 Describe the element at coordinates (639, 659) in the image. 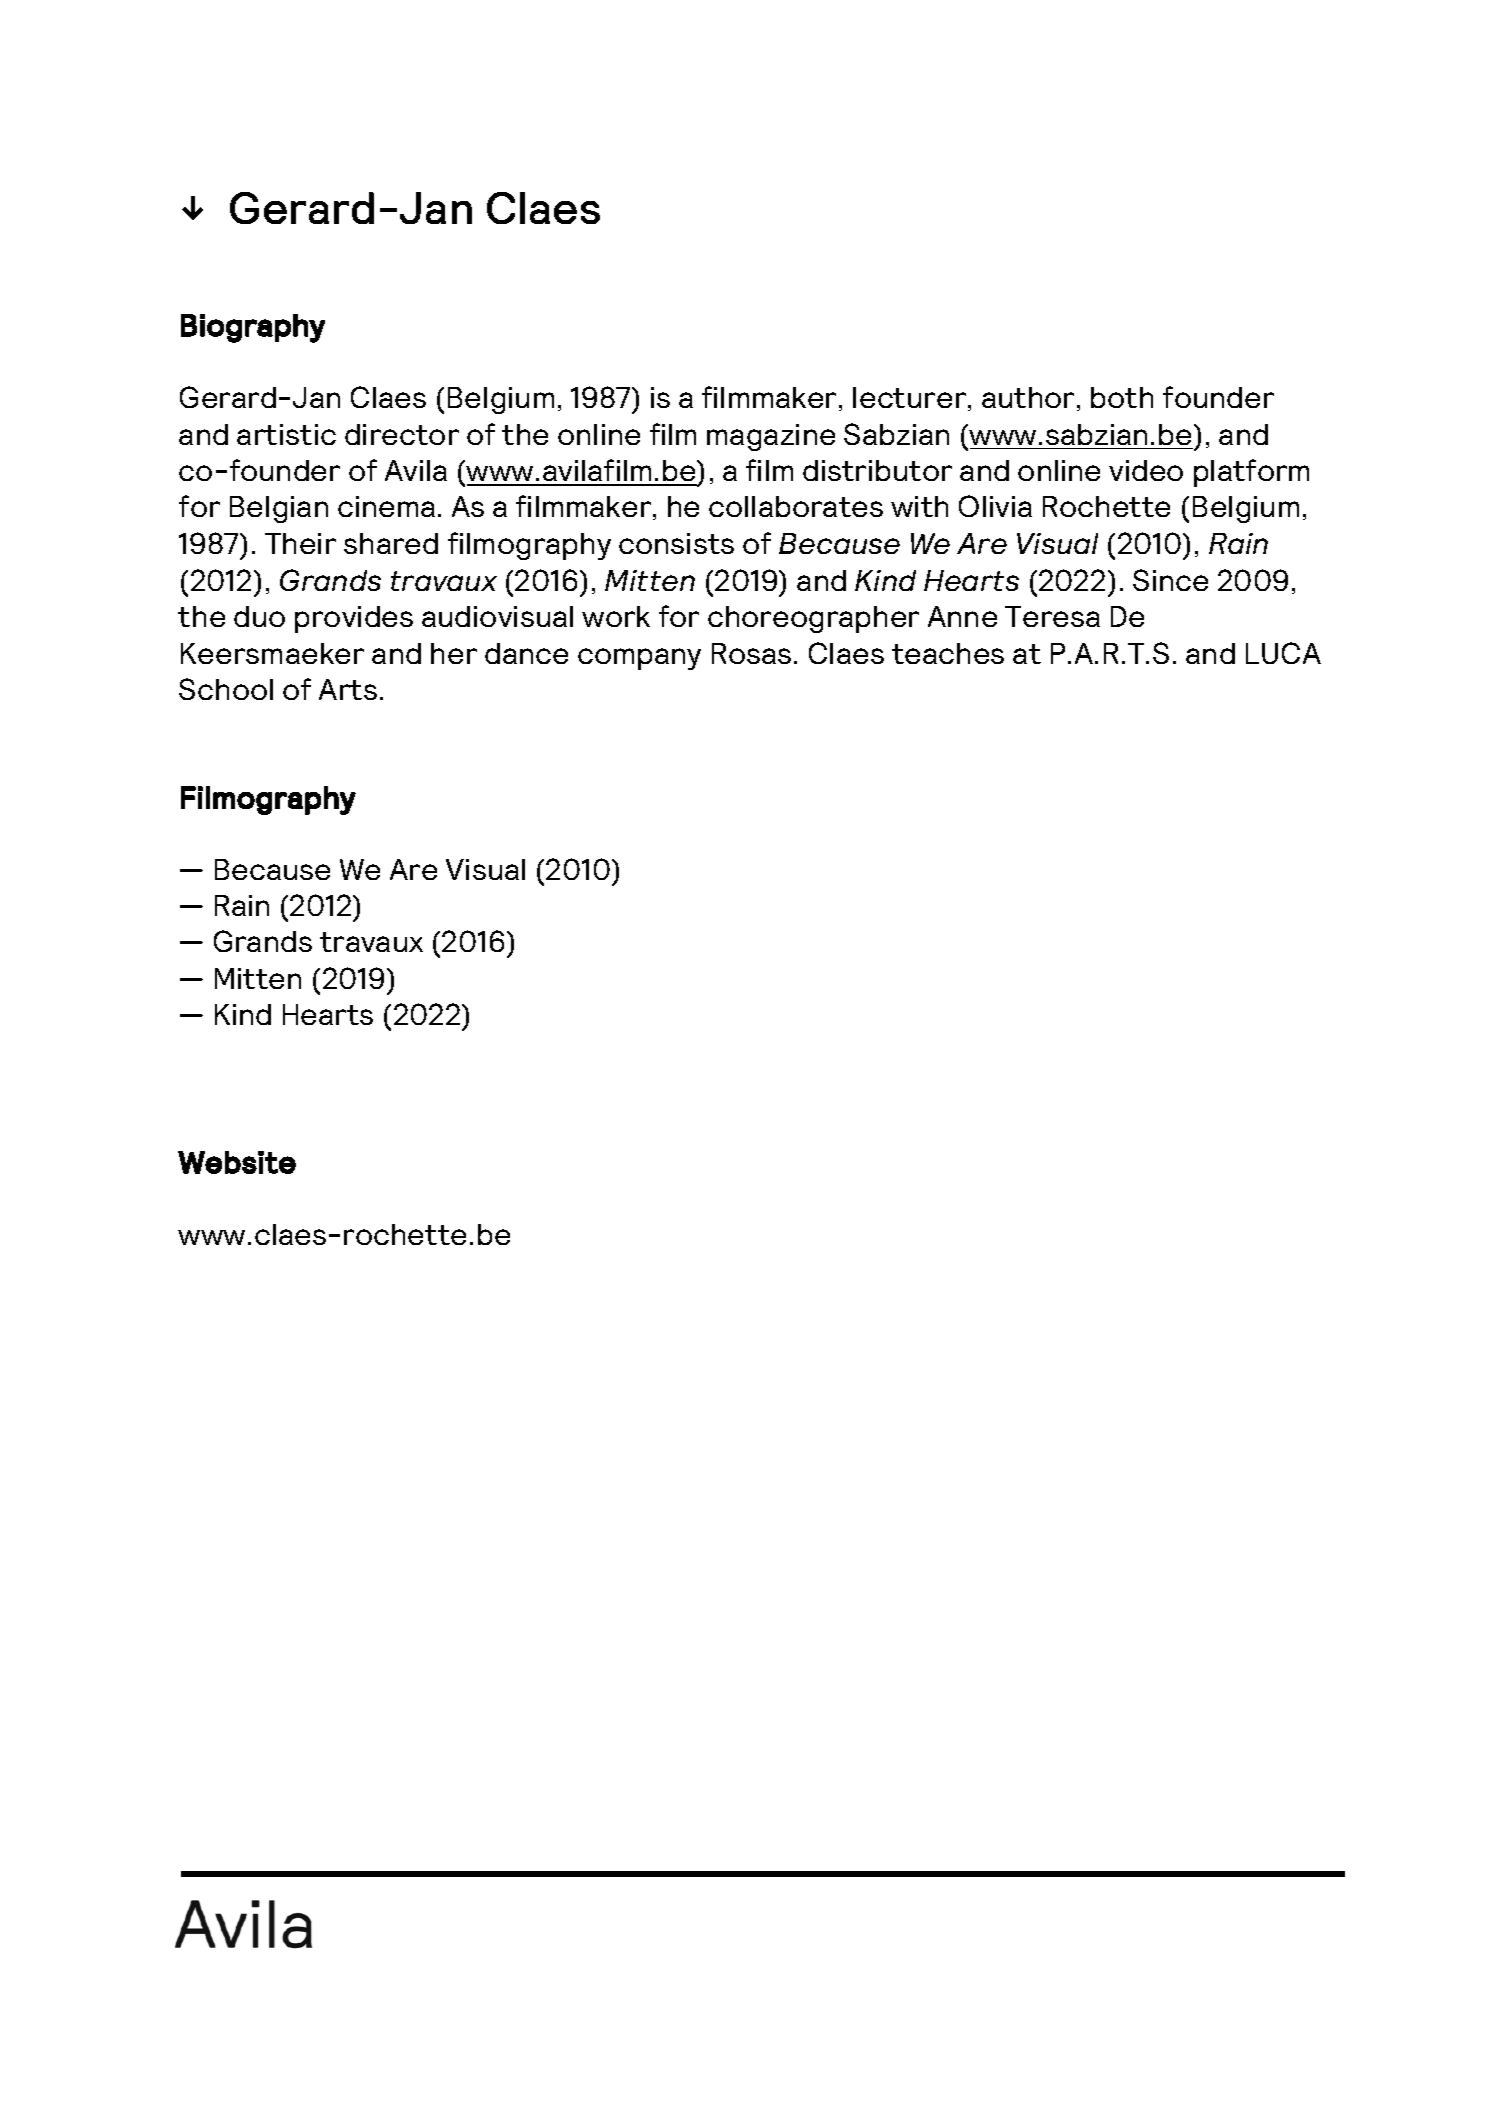

I see `company` at that location.
